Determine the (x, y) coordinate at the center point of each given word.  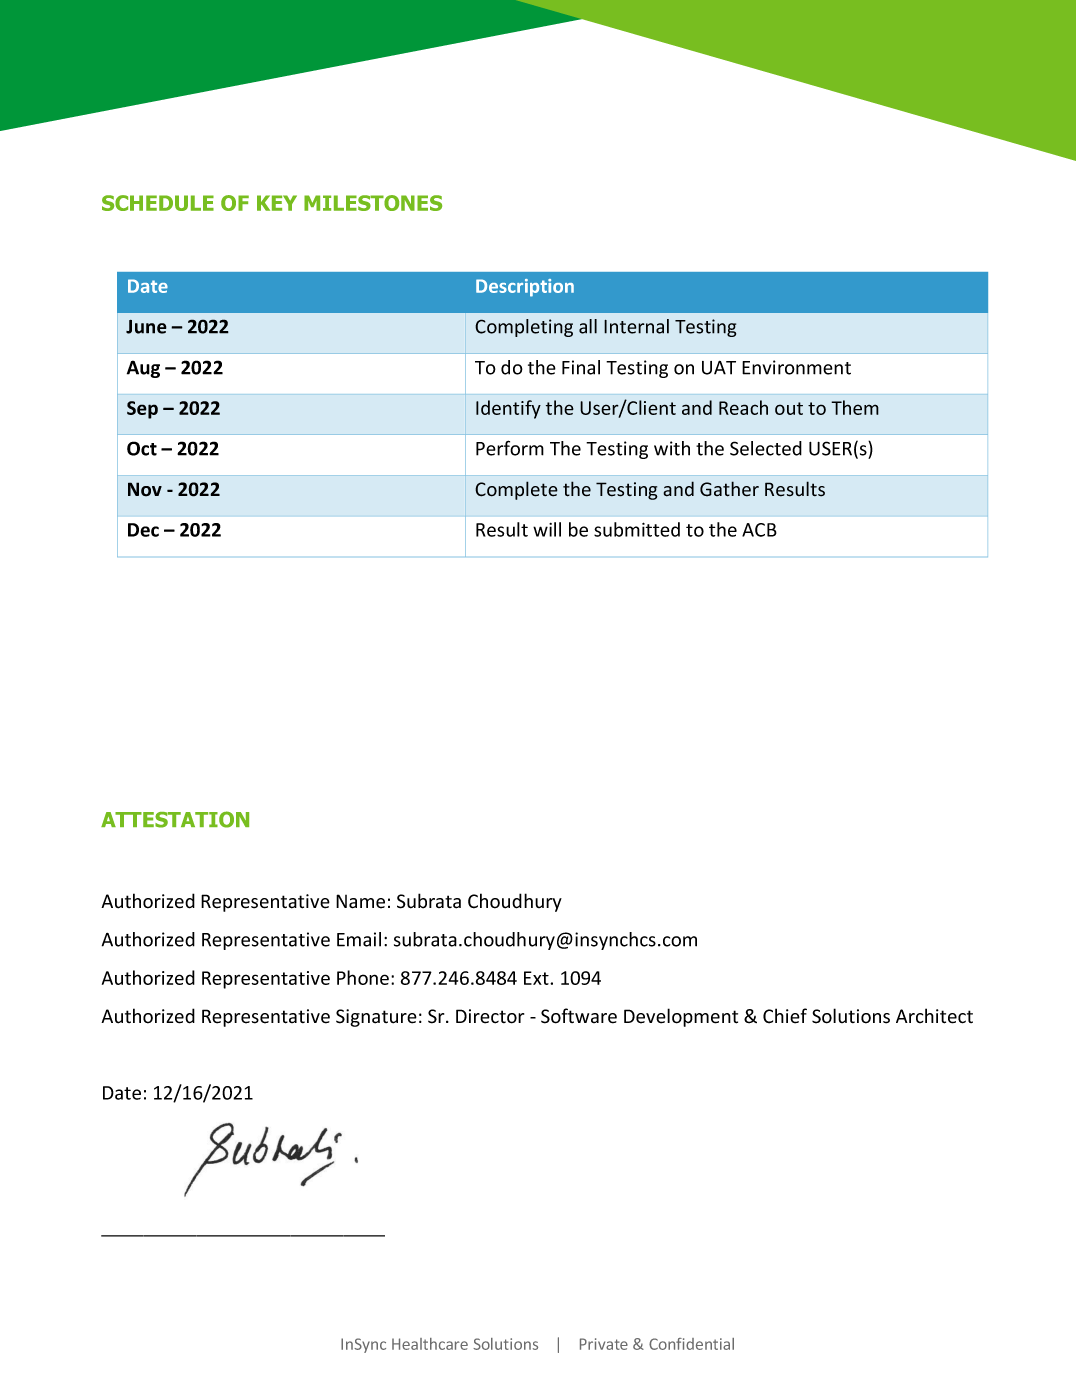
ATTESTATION (175, 819)
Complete (516, 490)
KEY (277, 203)
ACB (759, 530)
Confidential (691, 1344)
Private (604, 1344)
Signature (376, 1018)
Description (525, 288)
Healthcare (430, 1344)
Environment (796, 367)
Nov (145, 489)
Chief (785, 1016)
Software (579, 1016)
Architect (934, 1016)
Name (360, 901)
